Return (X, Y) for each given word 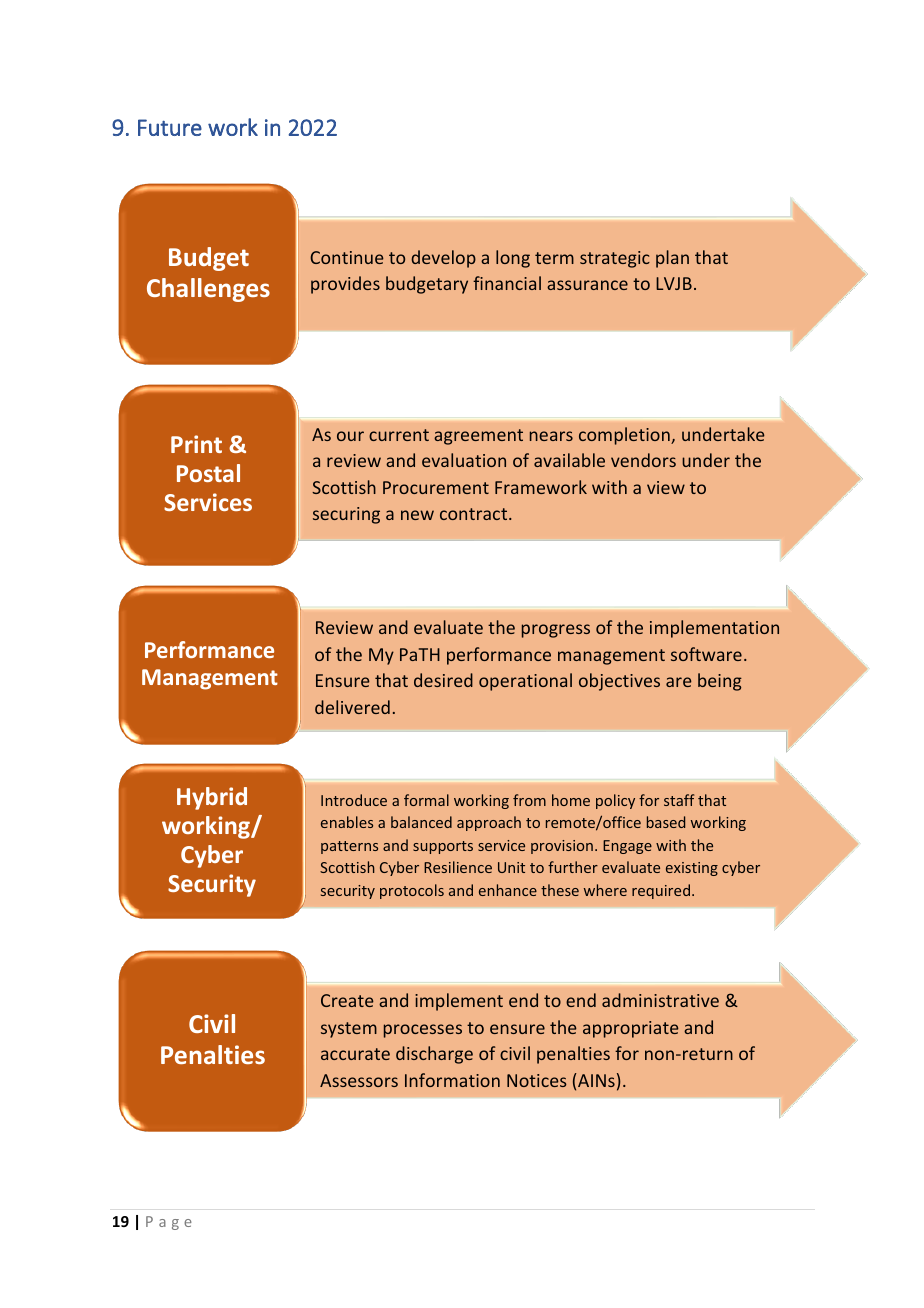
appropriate (631, 1029)
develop (443, 259)
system (349, 1030)
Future (170, 127)
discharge (434, 1055)
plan (672, 259)
